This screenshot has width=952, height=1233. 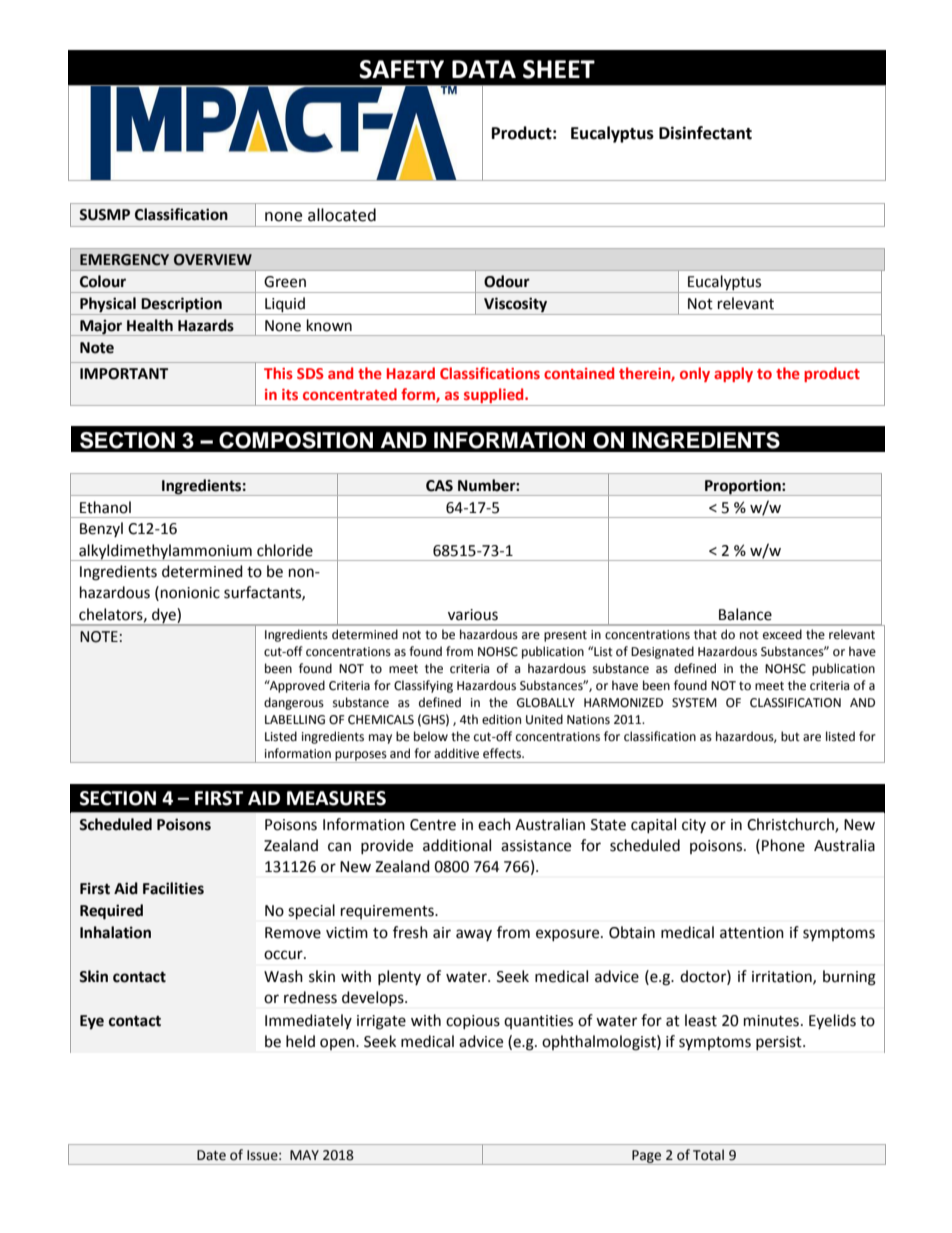 I want to click on Date, so click(x=211, y=1155).
